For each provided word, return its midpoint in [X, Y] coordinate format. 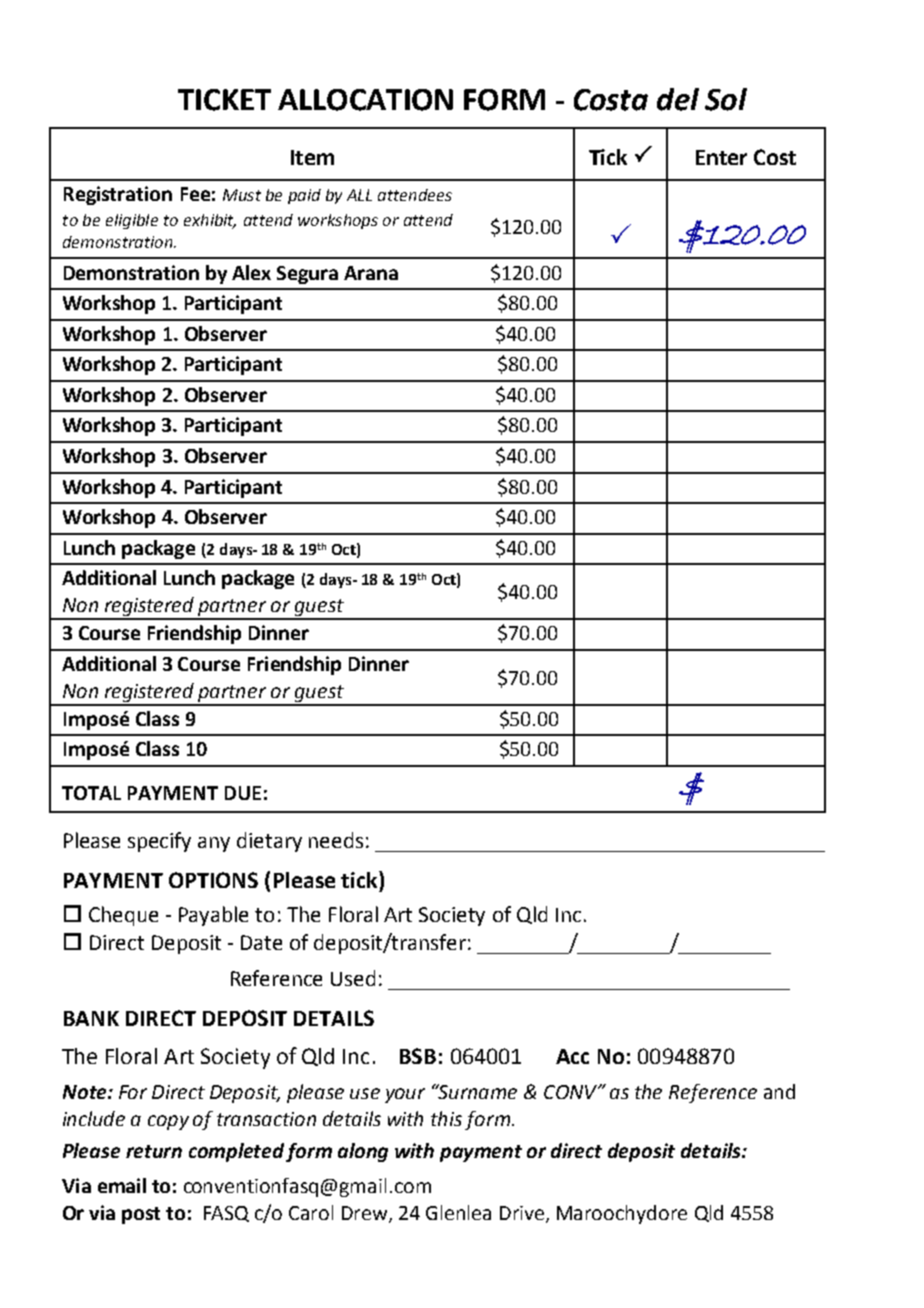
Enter [721, 157]
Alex [251, 272]
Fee [195, 194]
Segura [307, 275]
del [678, 99]
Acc [572, 1056]
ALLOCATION [365, 100]
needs [336, 840]
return [154, 1151]
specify [159, 842]
